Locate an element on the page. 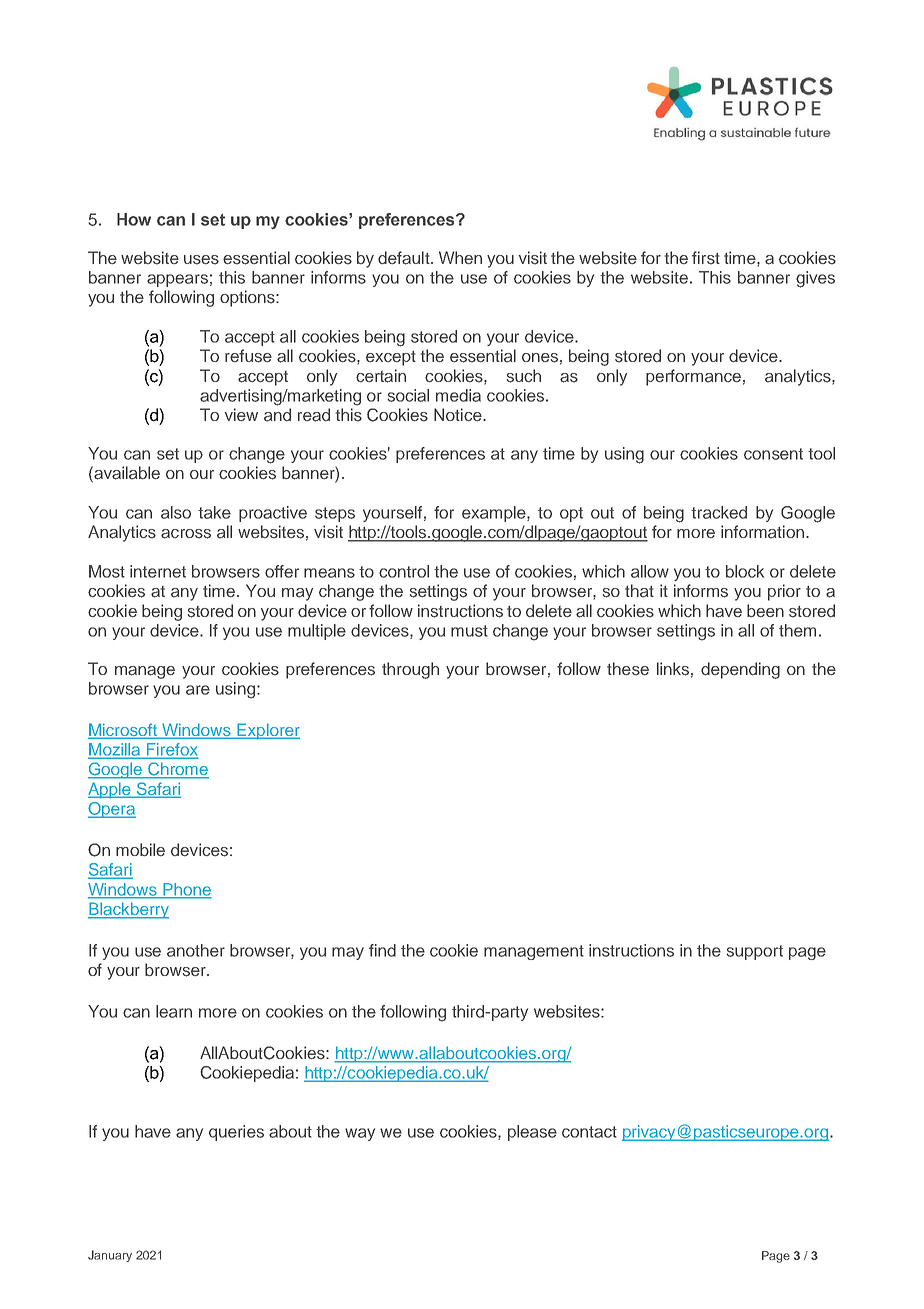  block is located at coordinates (745, 571).
